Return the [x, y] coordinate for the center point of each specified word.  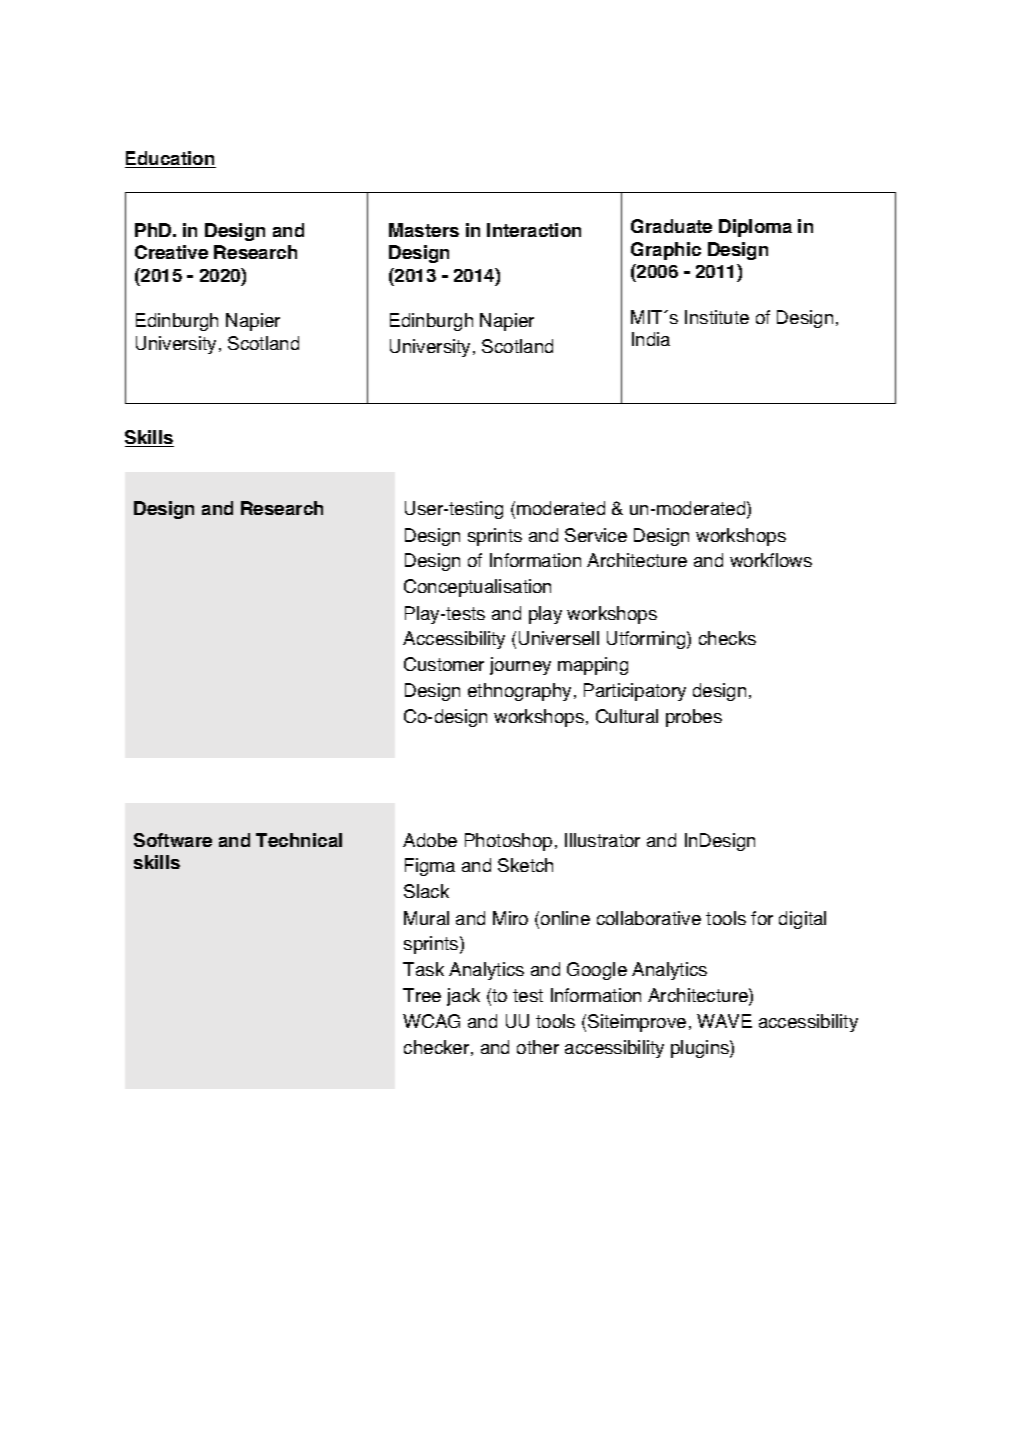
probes [694, 718]
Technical [299, 840]
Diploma [755, 228]
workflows [771, 560]
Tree [422, 995]
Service [596, 535]
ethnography [519, 692]
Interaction [534, 230]
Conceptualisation [477, 588]
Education [170, 159]
